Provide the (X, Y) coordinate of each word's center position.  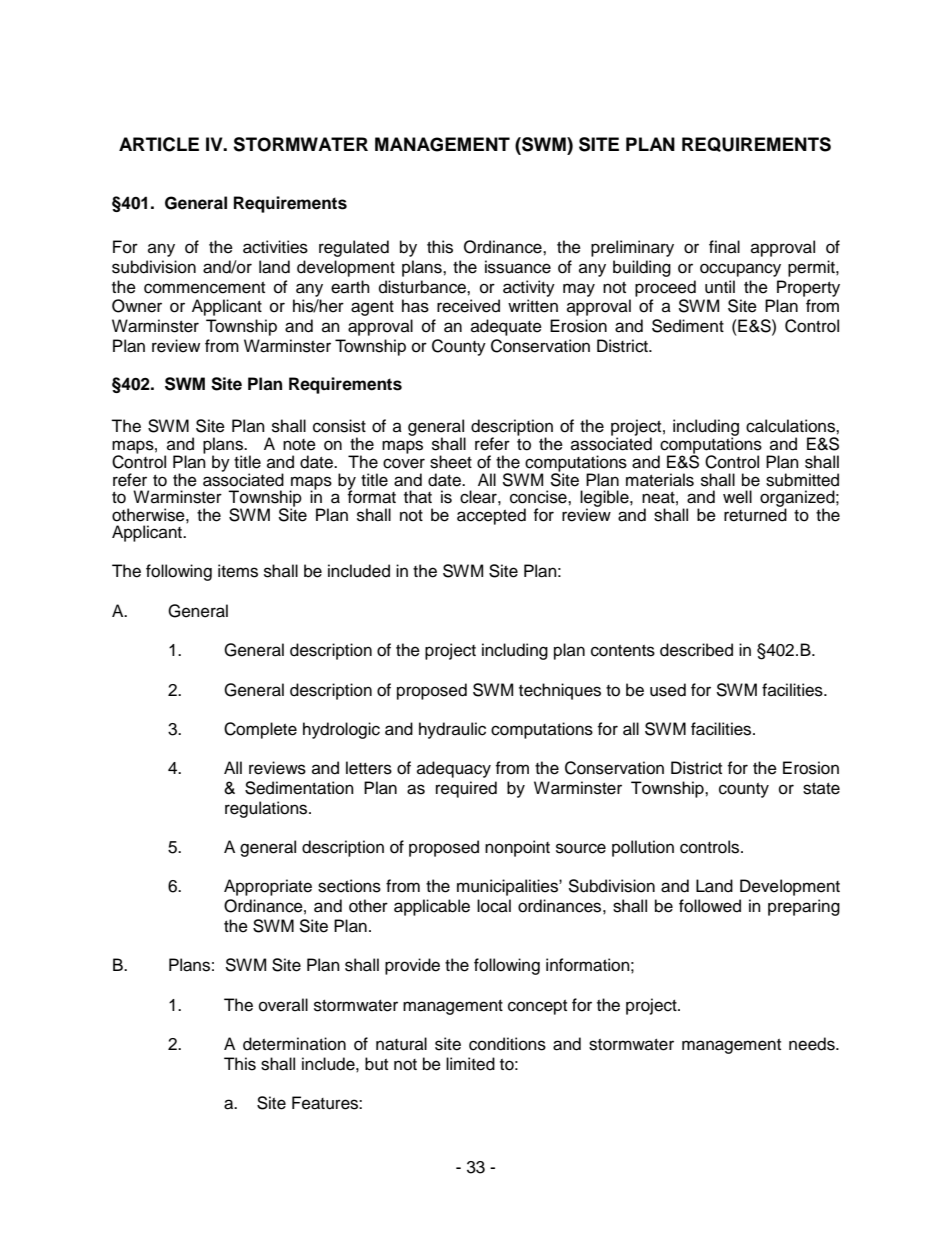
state (821, 789)
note (299, 445)
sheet (451, 462)
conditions (507, 1044)
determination (294, 1044)
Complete (260, 730)
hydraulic (452, 730)
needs (813, 1044)
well (737, 497)
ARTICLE (159, 144)
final (724, 246)
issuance (518, 267)
